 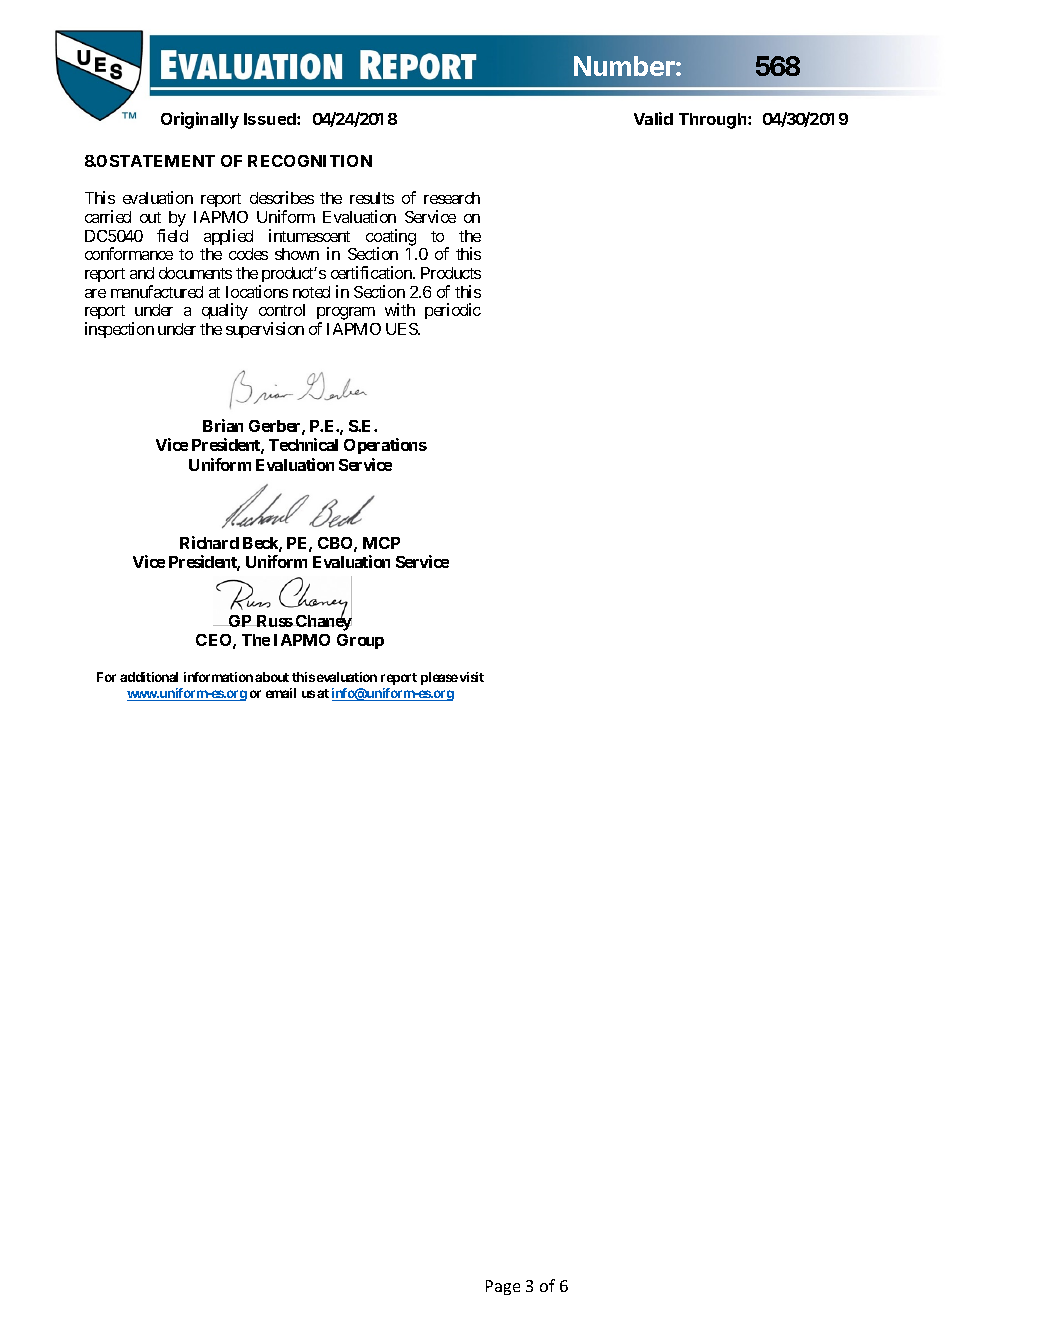 What do you see at coordinates (360, 641) in the screenshot?
I see `Group` at bounding box center [360, 641].
